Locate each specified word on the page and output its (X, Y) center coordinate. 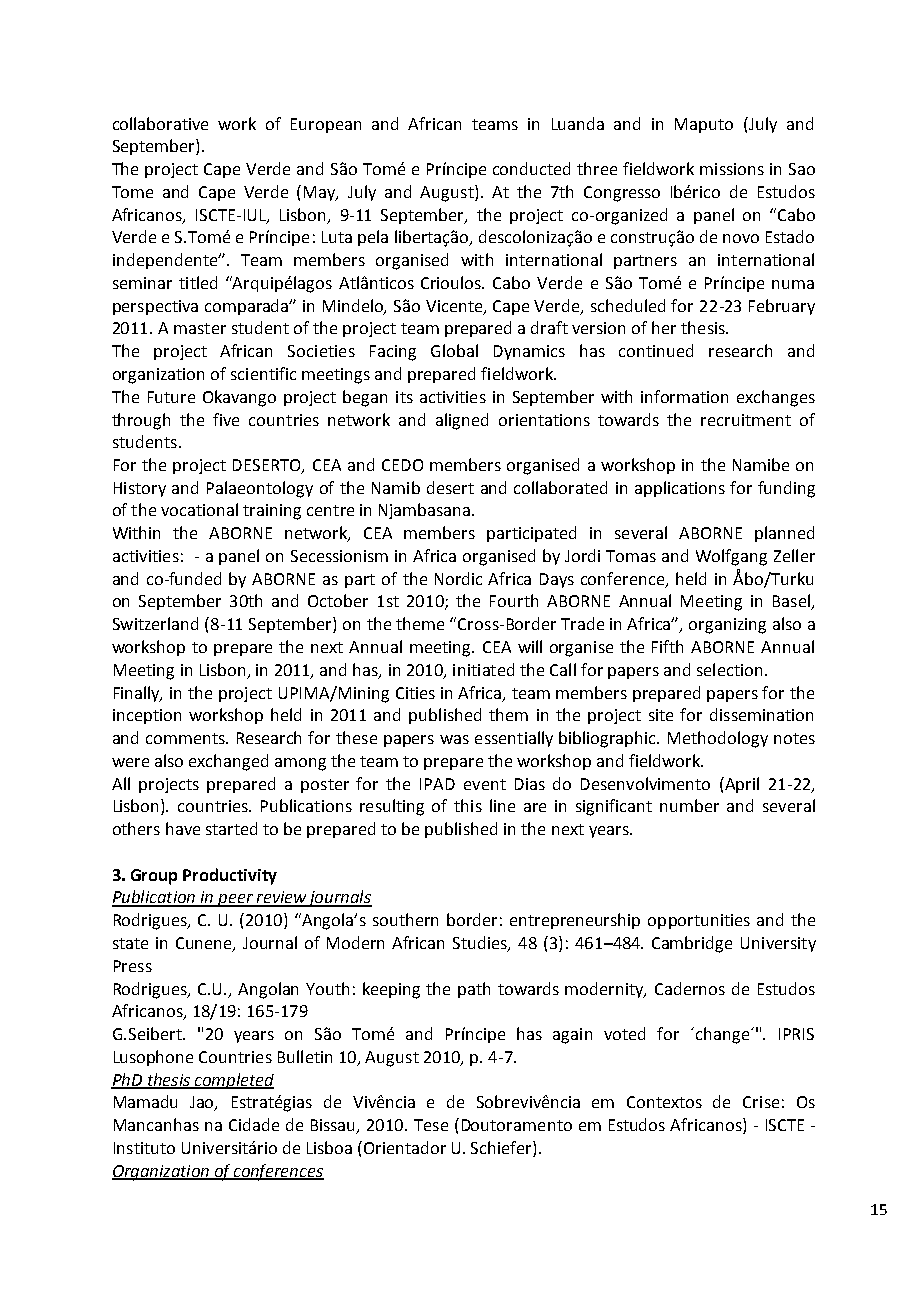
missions (732, 169)
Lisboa (329, 1147)
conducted (531, 168)
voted (624, 1033)
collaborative (160, 123)
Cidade (254, 1124)
